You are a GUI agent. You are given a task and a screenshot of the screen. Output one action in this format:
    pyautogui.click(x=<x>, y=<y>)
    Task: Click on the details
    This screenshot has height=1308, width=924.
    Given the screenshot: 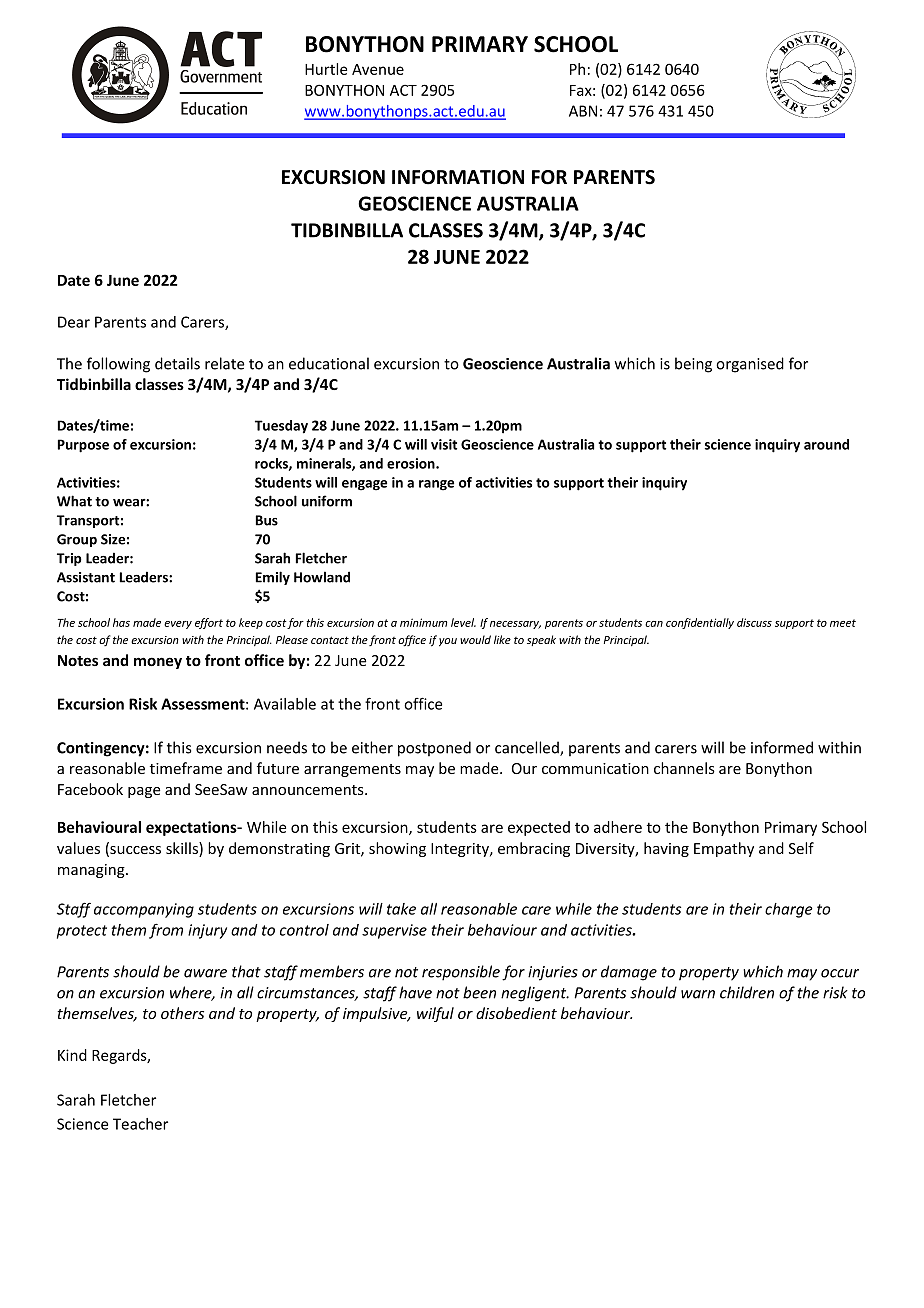 What is the action you would take?
    pyautogui.click(x=177, y=363)
